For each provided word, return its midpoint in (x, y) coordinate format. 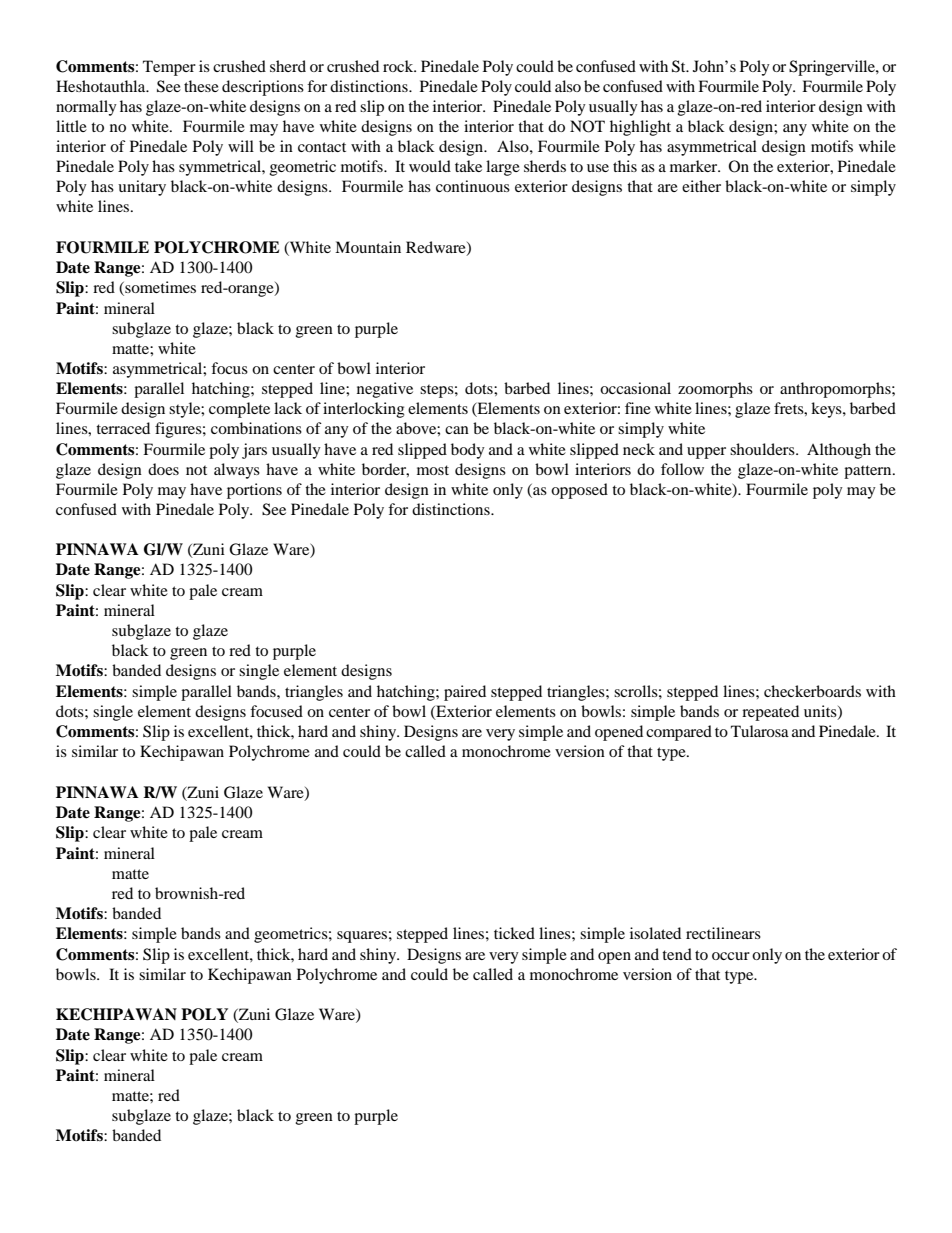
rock (399, 66)
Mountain (368, 247)
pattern (869, 472)
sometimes (159, 288)
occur (731, 956)
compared (679, 733)
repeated (770, 713)
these (201, 86)
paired (465, 693)
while (877, 146)
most (433, 470)
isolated (655, 933)
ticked (514, 933)
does (163, 469)
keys (827, 410)
